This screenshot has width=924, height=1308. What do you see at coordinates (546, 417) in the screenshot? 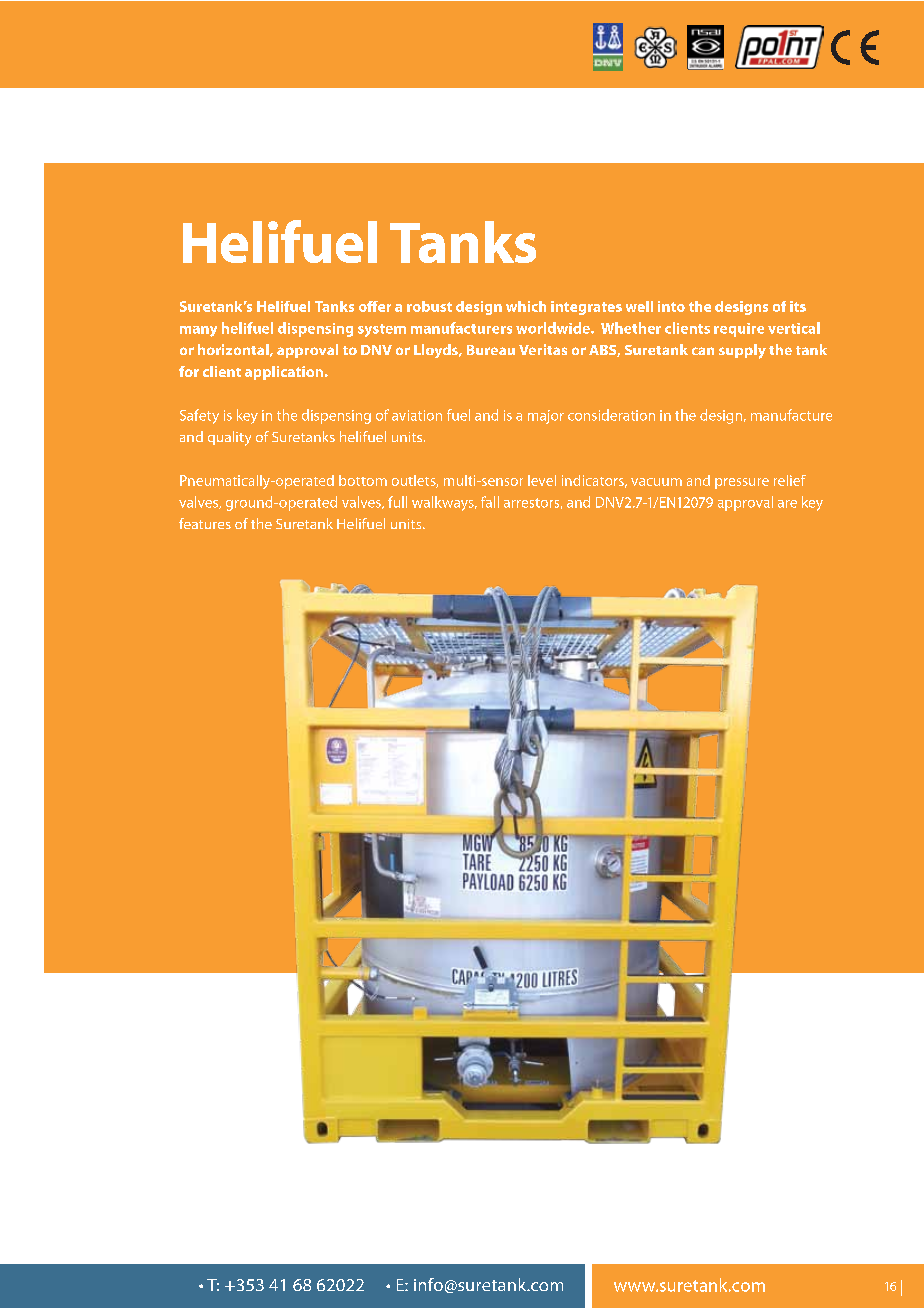
I see `major` at bounding box center [546, 417].
